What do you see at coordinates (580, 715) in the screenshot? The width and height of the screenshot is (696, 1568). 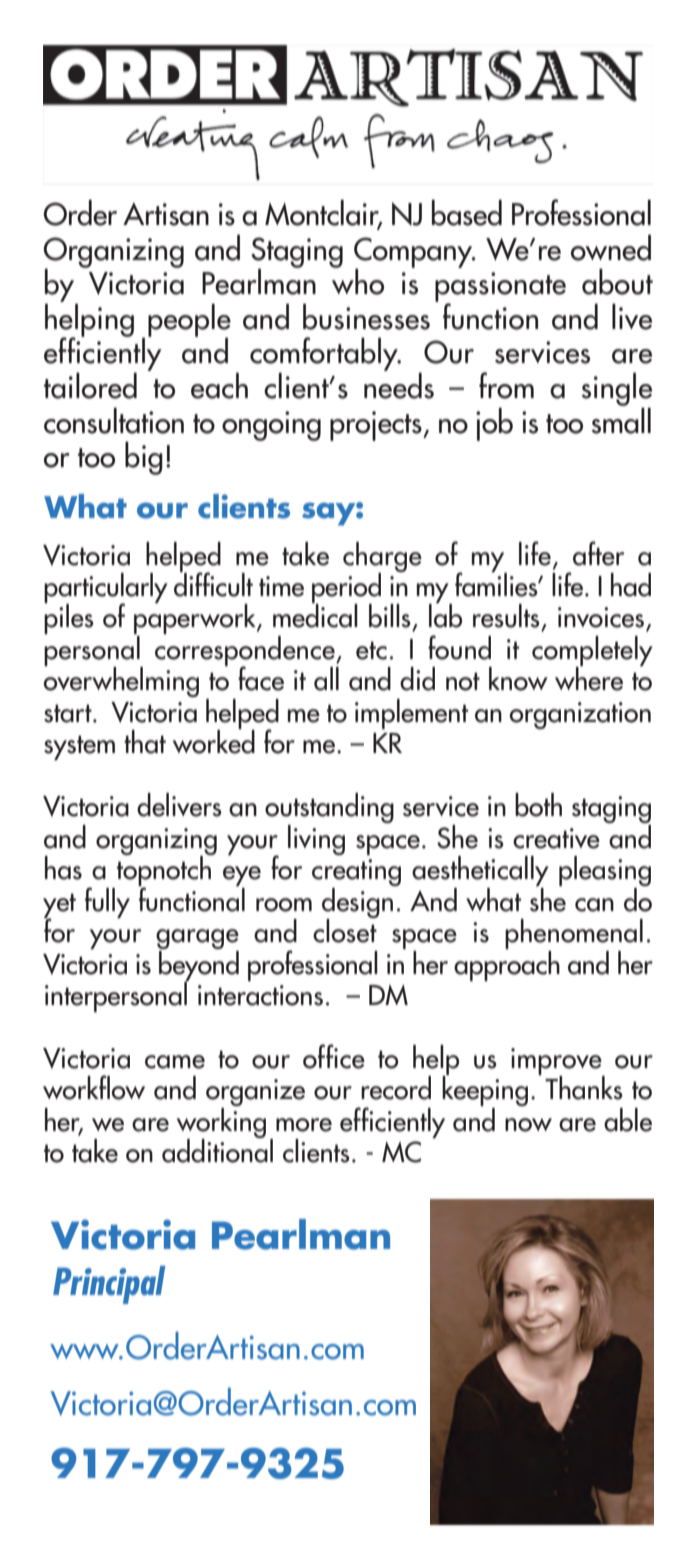 I see `organization` at bounding box center [580, 715].
